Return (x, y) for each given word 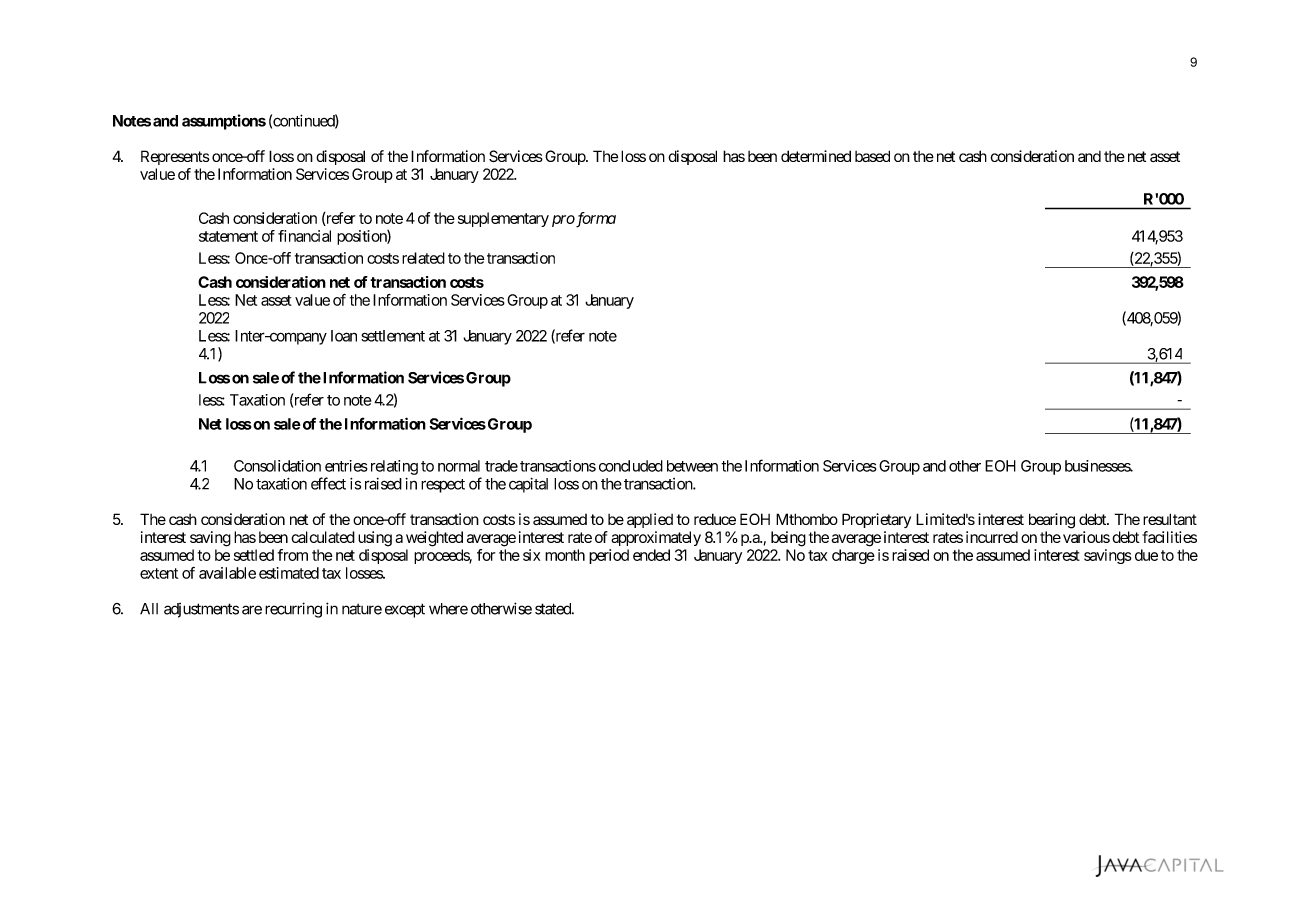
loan (344, 336)
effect (328, 483)
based (872, 156)
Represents (175, 157)
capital (528, 485)
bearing (1052, 521)
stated (554, 609)
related (423, 258)
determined (816, 156)
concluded (631, 466)
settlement (393, 336)
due (1146, 555)
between (692, 466)
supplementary (503, 219)
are (252, 610)
